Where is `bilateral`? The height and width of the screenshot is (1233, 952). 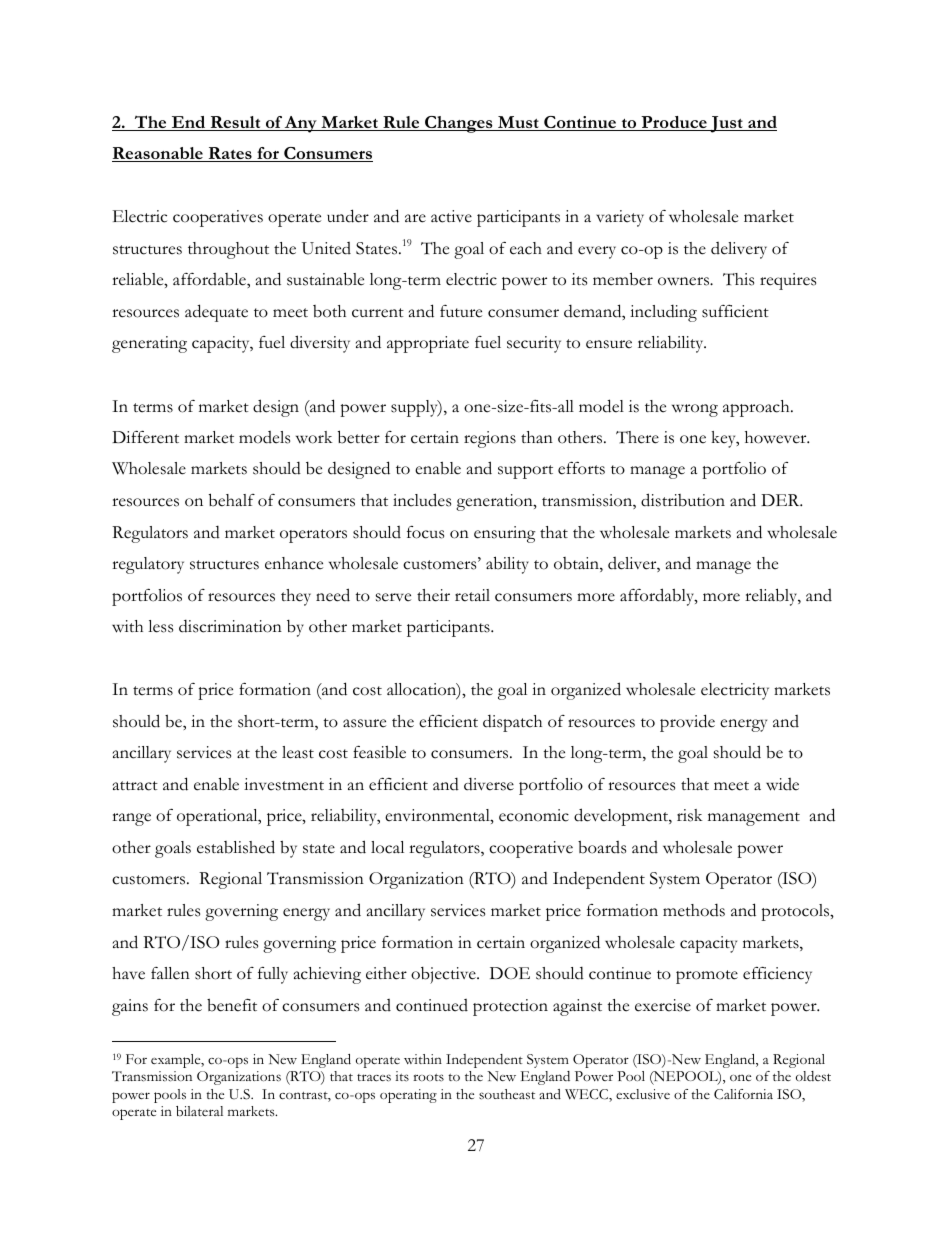 bilateral is located at coordinates (199, 1111).
